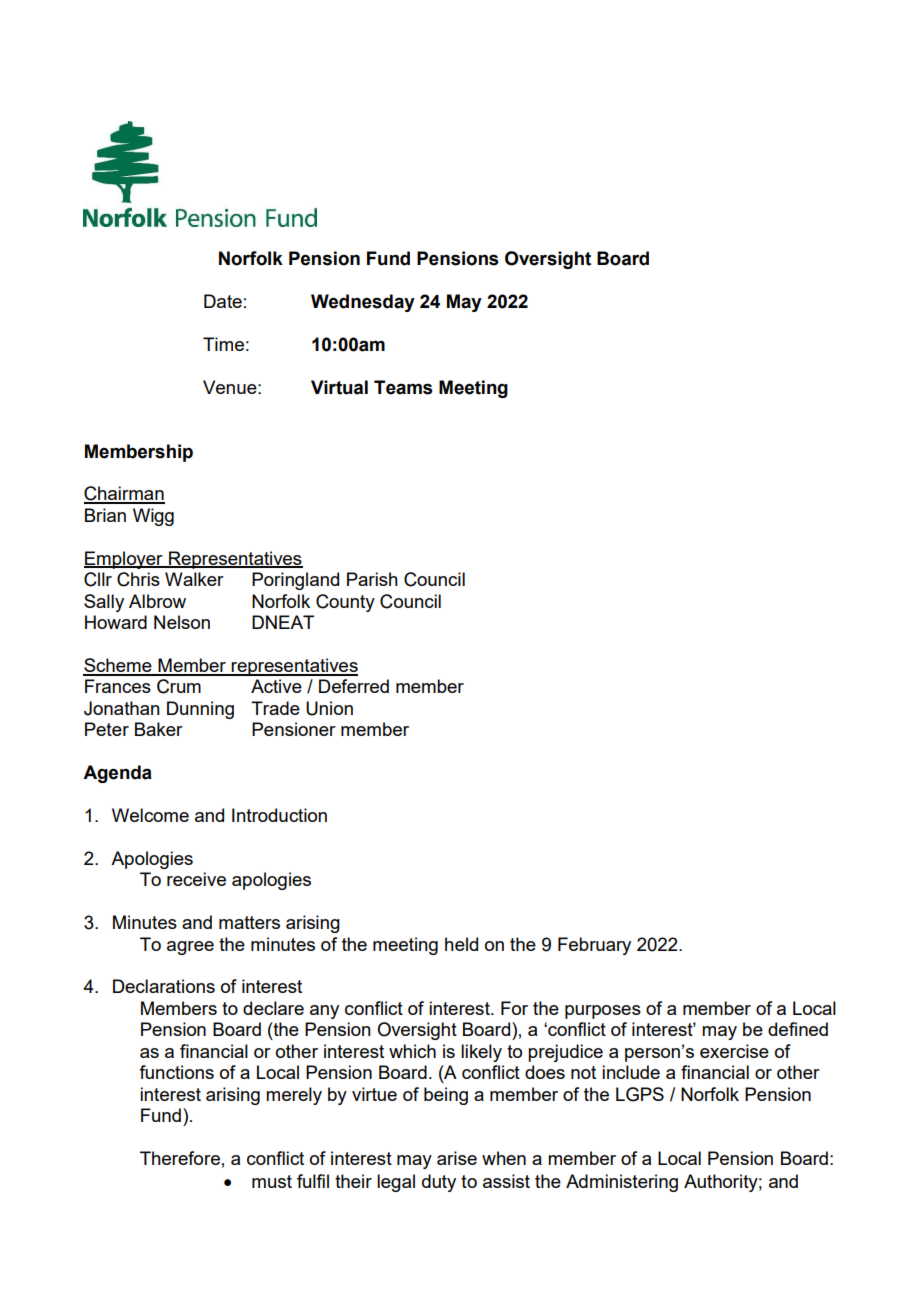 This image has height=1308, width=924. Describe the element at coordinates (622, 1183) in the image. I see `Administering` at that location.
